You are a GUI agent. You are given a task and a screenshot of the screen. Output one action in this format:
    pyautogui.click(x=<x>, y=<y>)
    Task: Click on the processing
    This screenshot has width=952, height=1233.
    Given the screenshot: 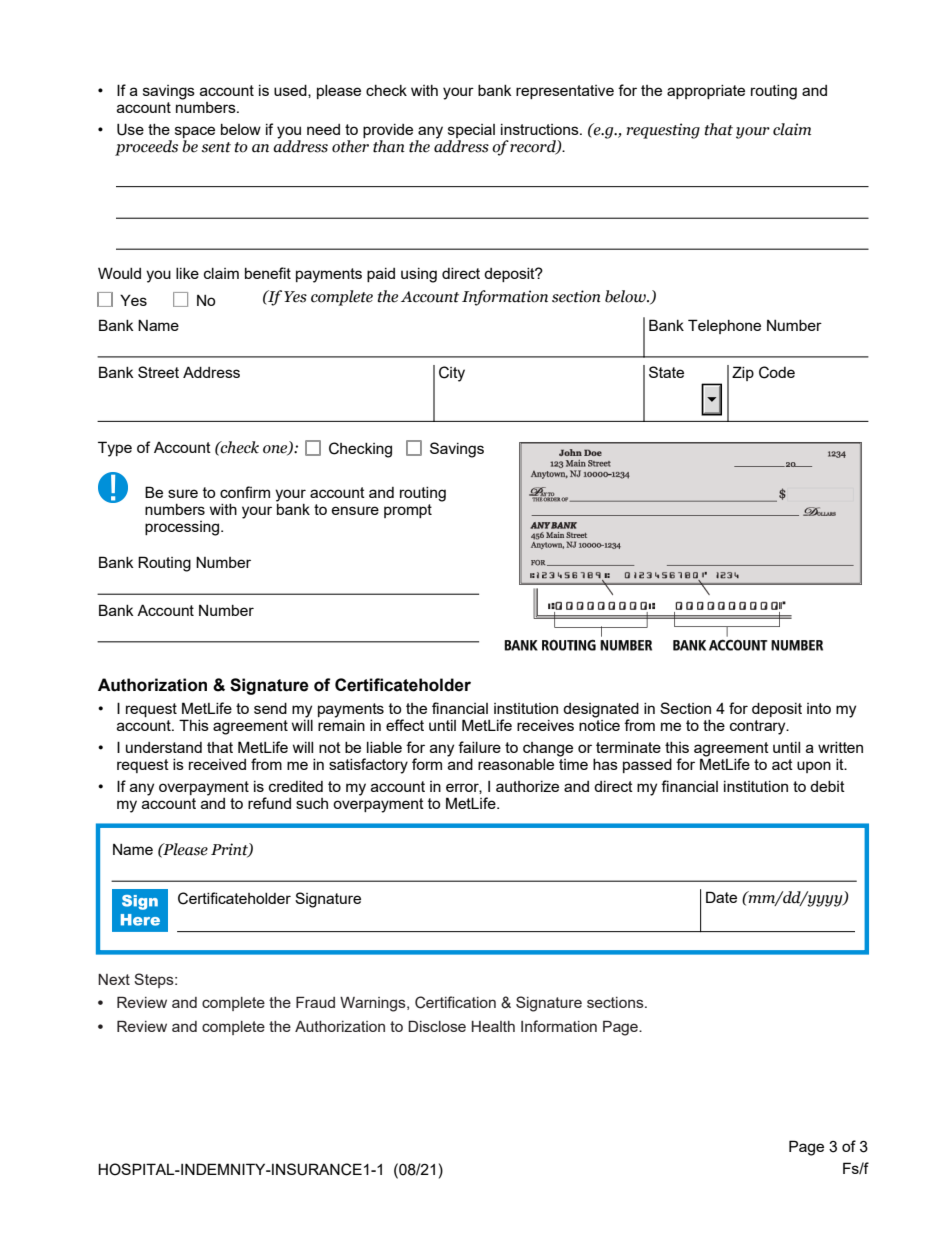 What is the action you would take?
    pyautogui.click(x=183, y=528)
